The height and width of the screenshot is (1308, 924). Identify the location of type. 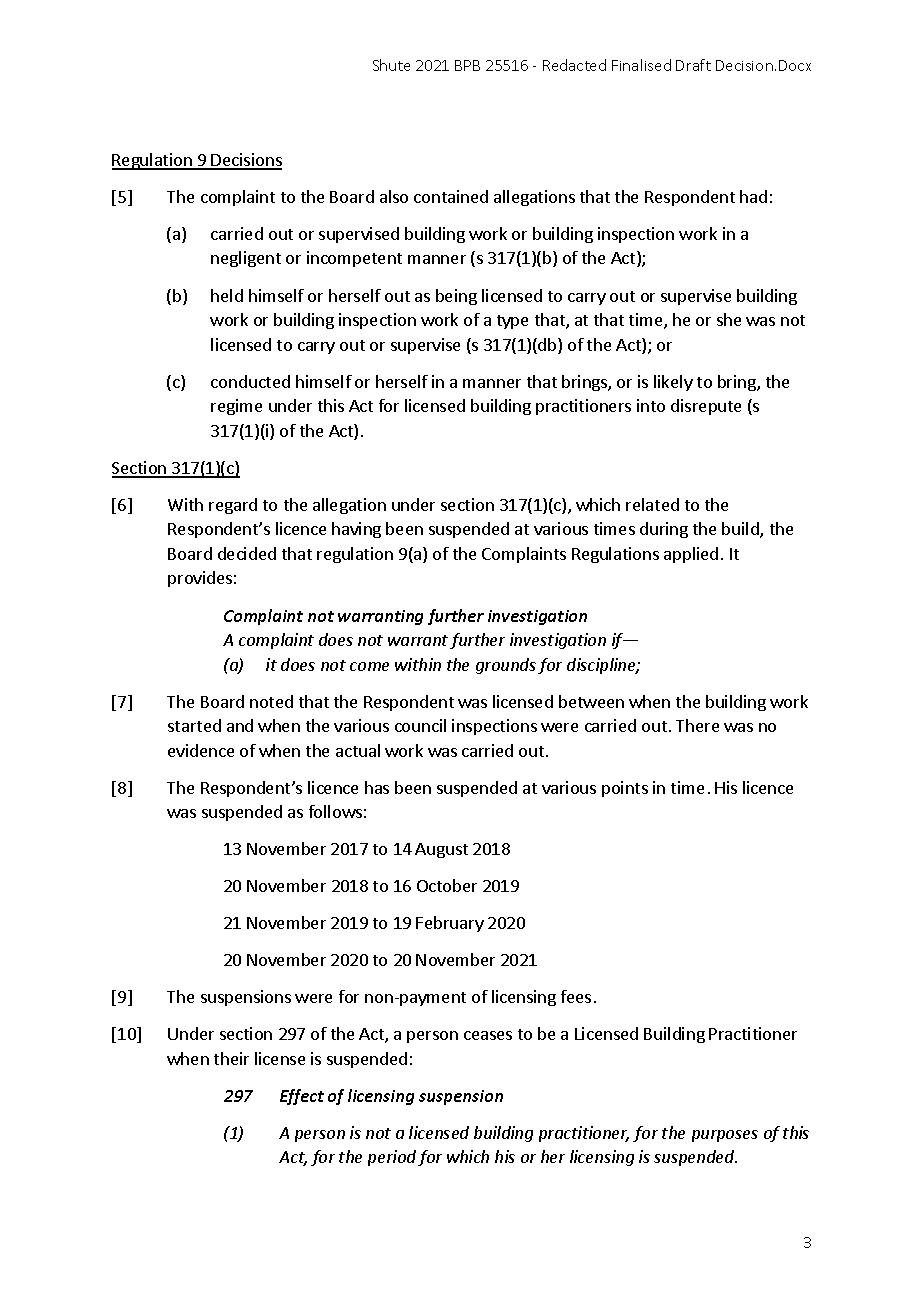
(512, 322).
